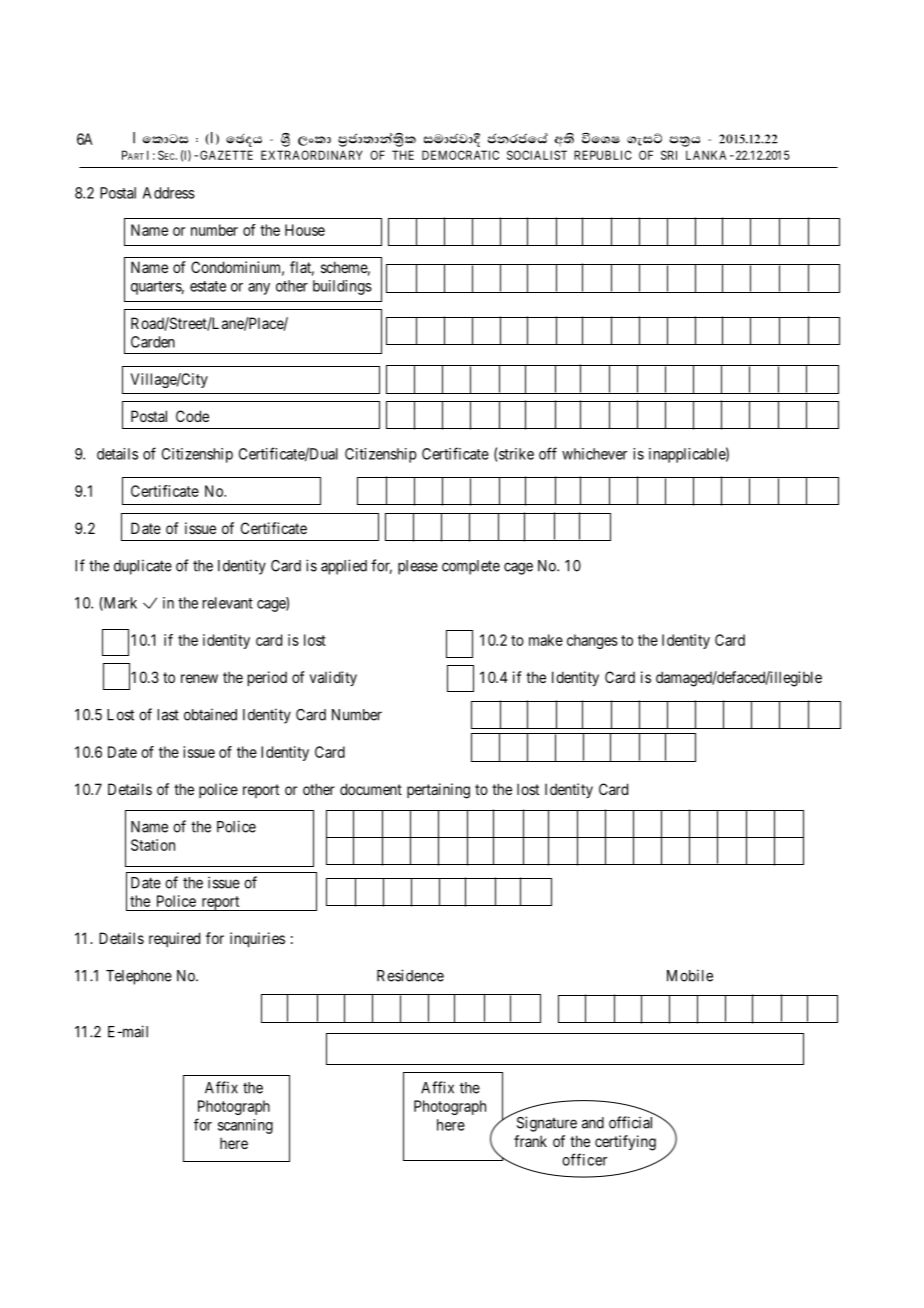 Image resolution: width=924 pixels, height=1308 pixels. What do you see at coordinates (228, 603) in the page?
I see `relevant` at bounding box center [228, 603].
